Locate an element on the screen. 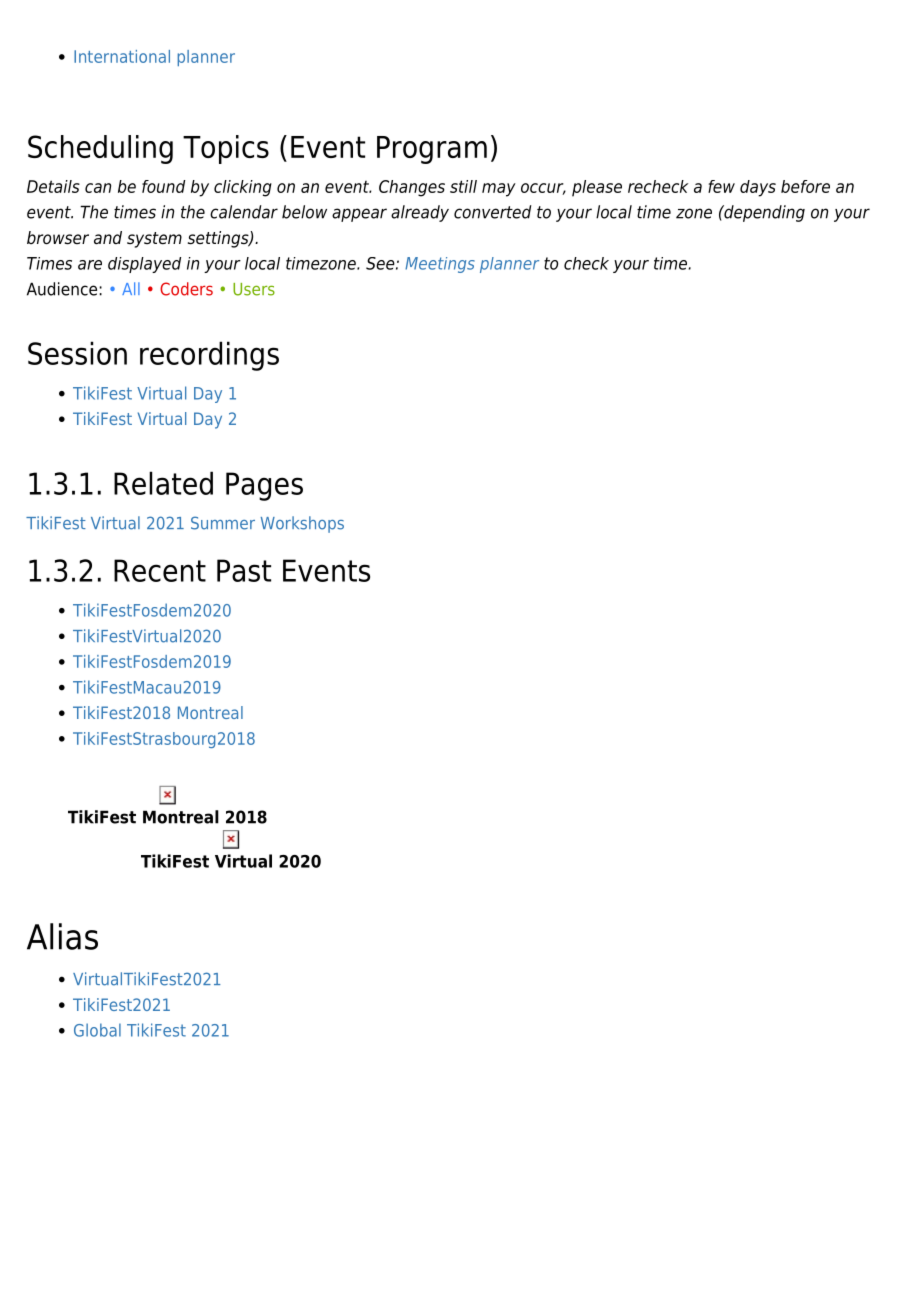 This screenshot has height=1308, width=924. Global is located at coordinates (97, 1030).
